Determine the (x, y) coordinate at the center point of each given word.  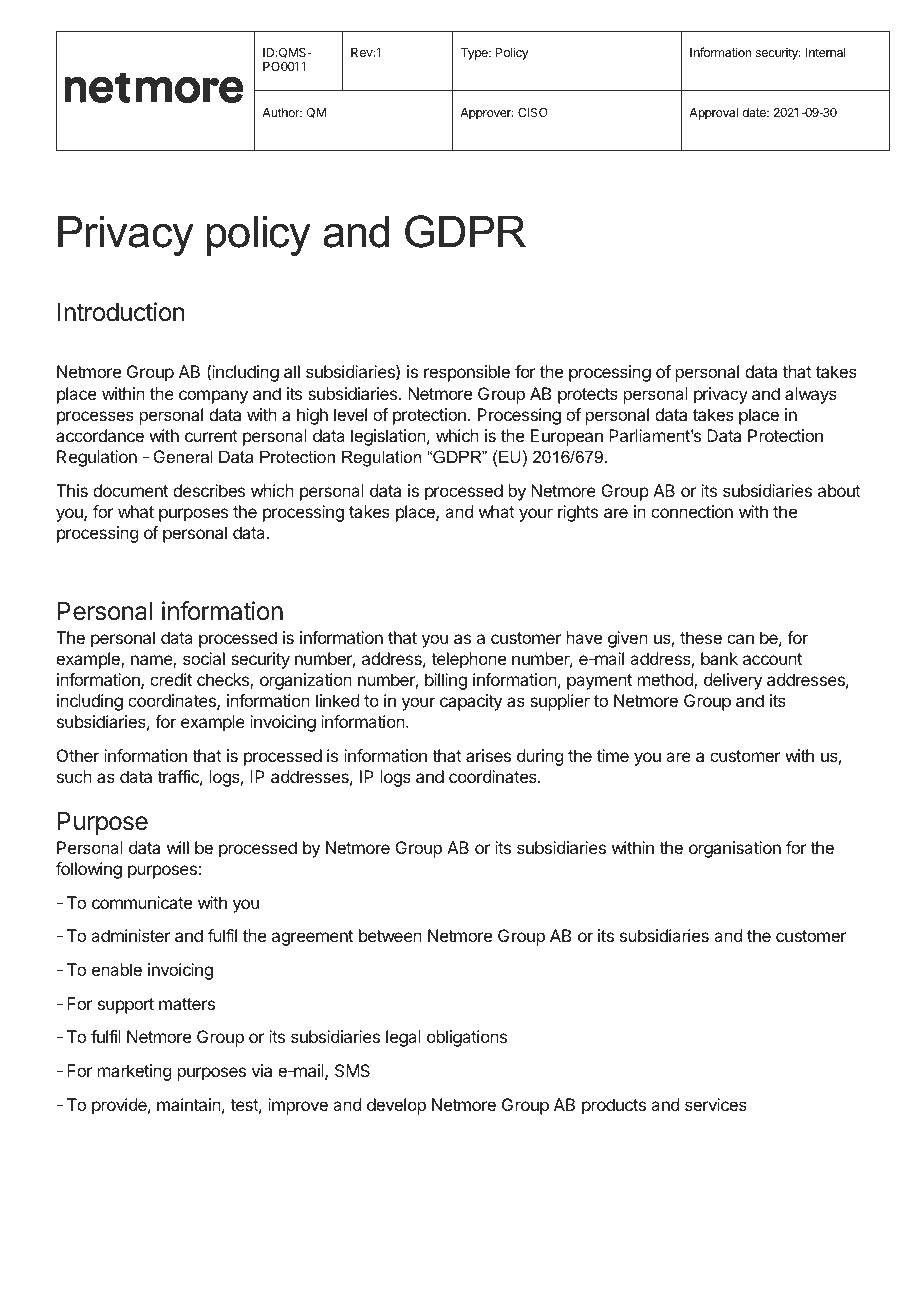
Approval (713, 114)
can (740, 639)
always (811, 395)
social (204, 658)
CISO (533, 112)
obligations (467, 1038)
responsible (467, 373)
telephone (468, 660)
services (716, 1104)
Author (282, 112)
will (178, 847)
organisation (735, 849)
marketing (134, 1072)
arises (488, 755)
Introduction (121, 312)
